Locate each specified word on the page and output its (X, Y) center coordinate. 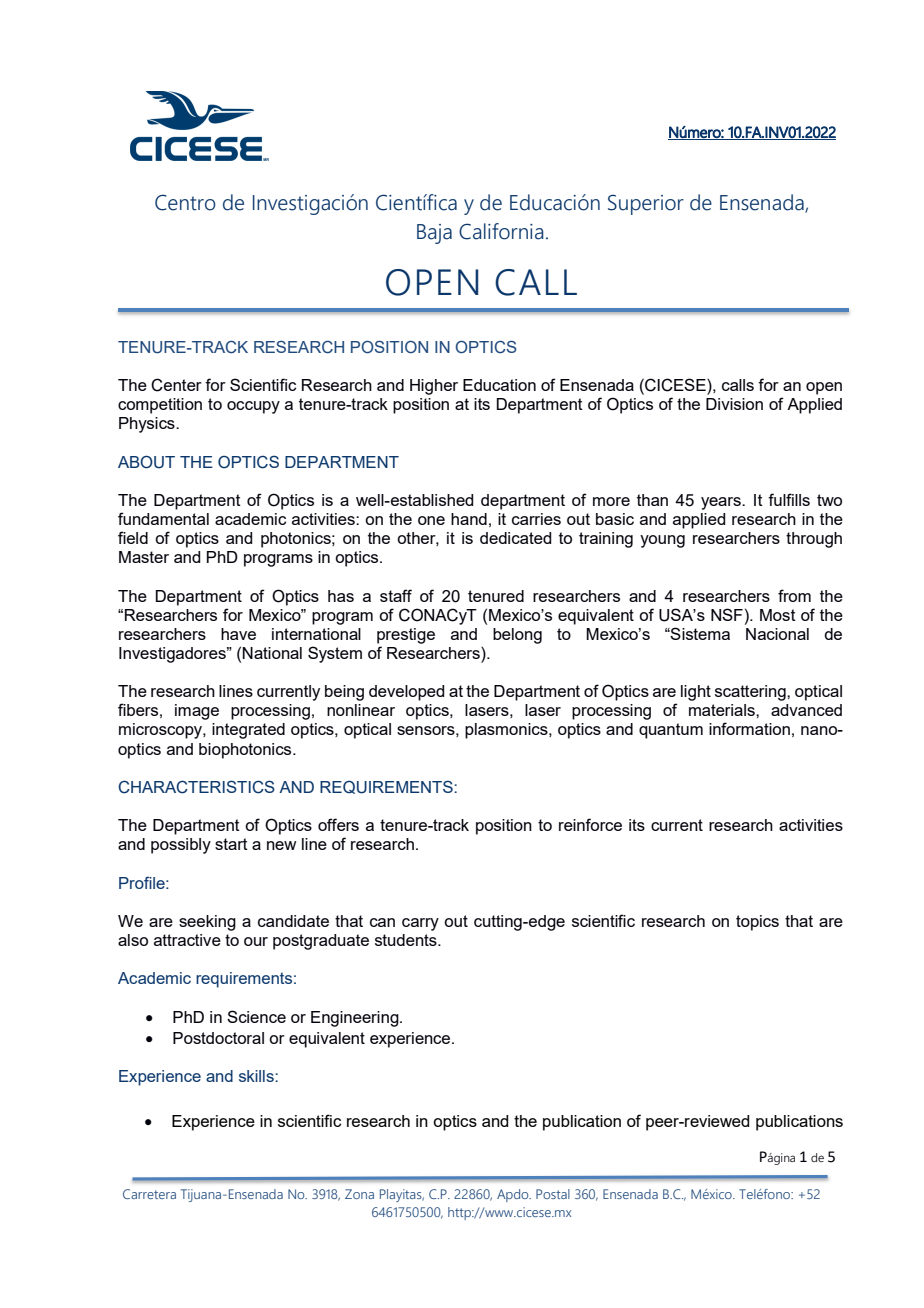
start (231, 844)
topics (757, 923)
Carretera (149, 1194)
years (722, 503)
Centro (185, 202)
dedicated (515, 538)
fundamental (163, 518)
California (501, 231)
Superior (646, 204)
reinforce (590, 824)
